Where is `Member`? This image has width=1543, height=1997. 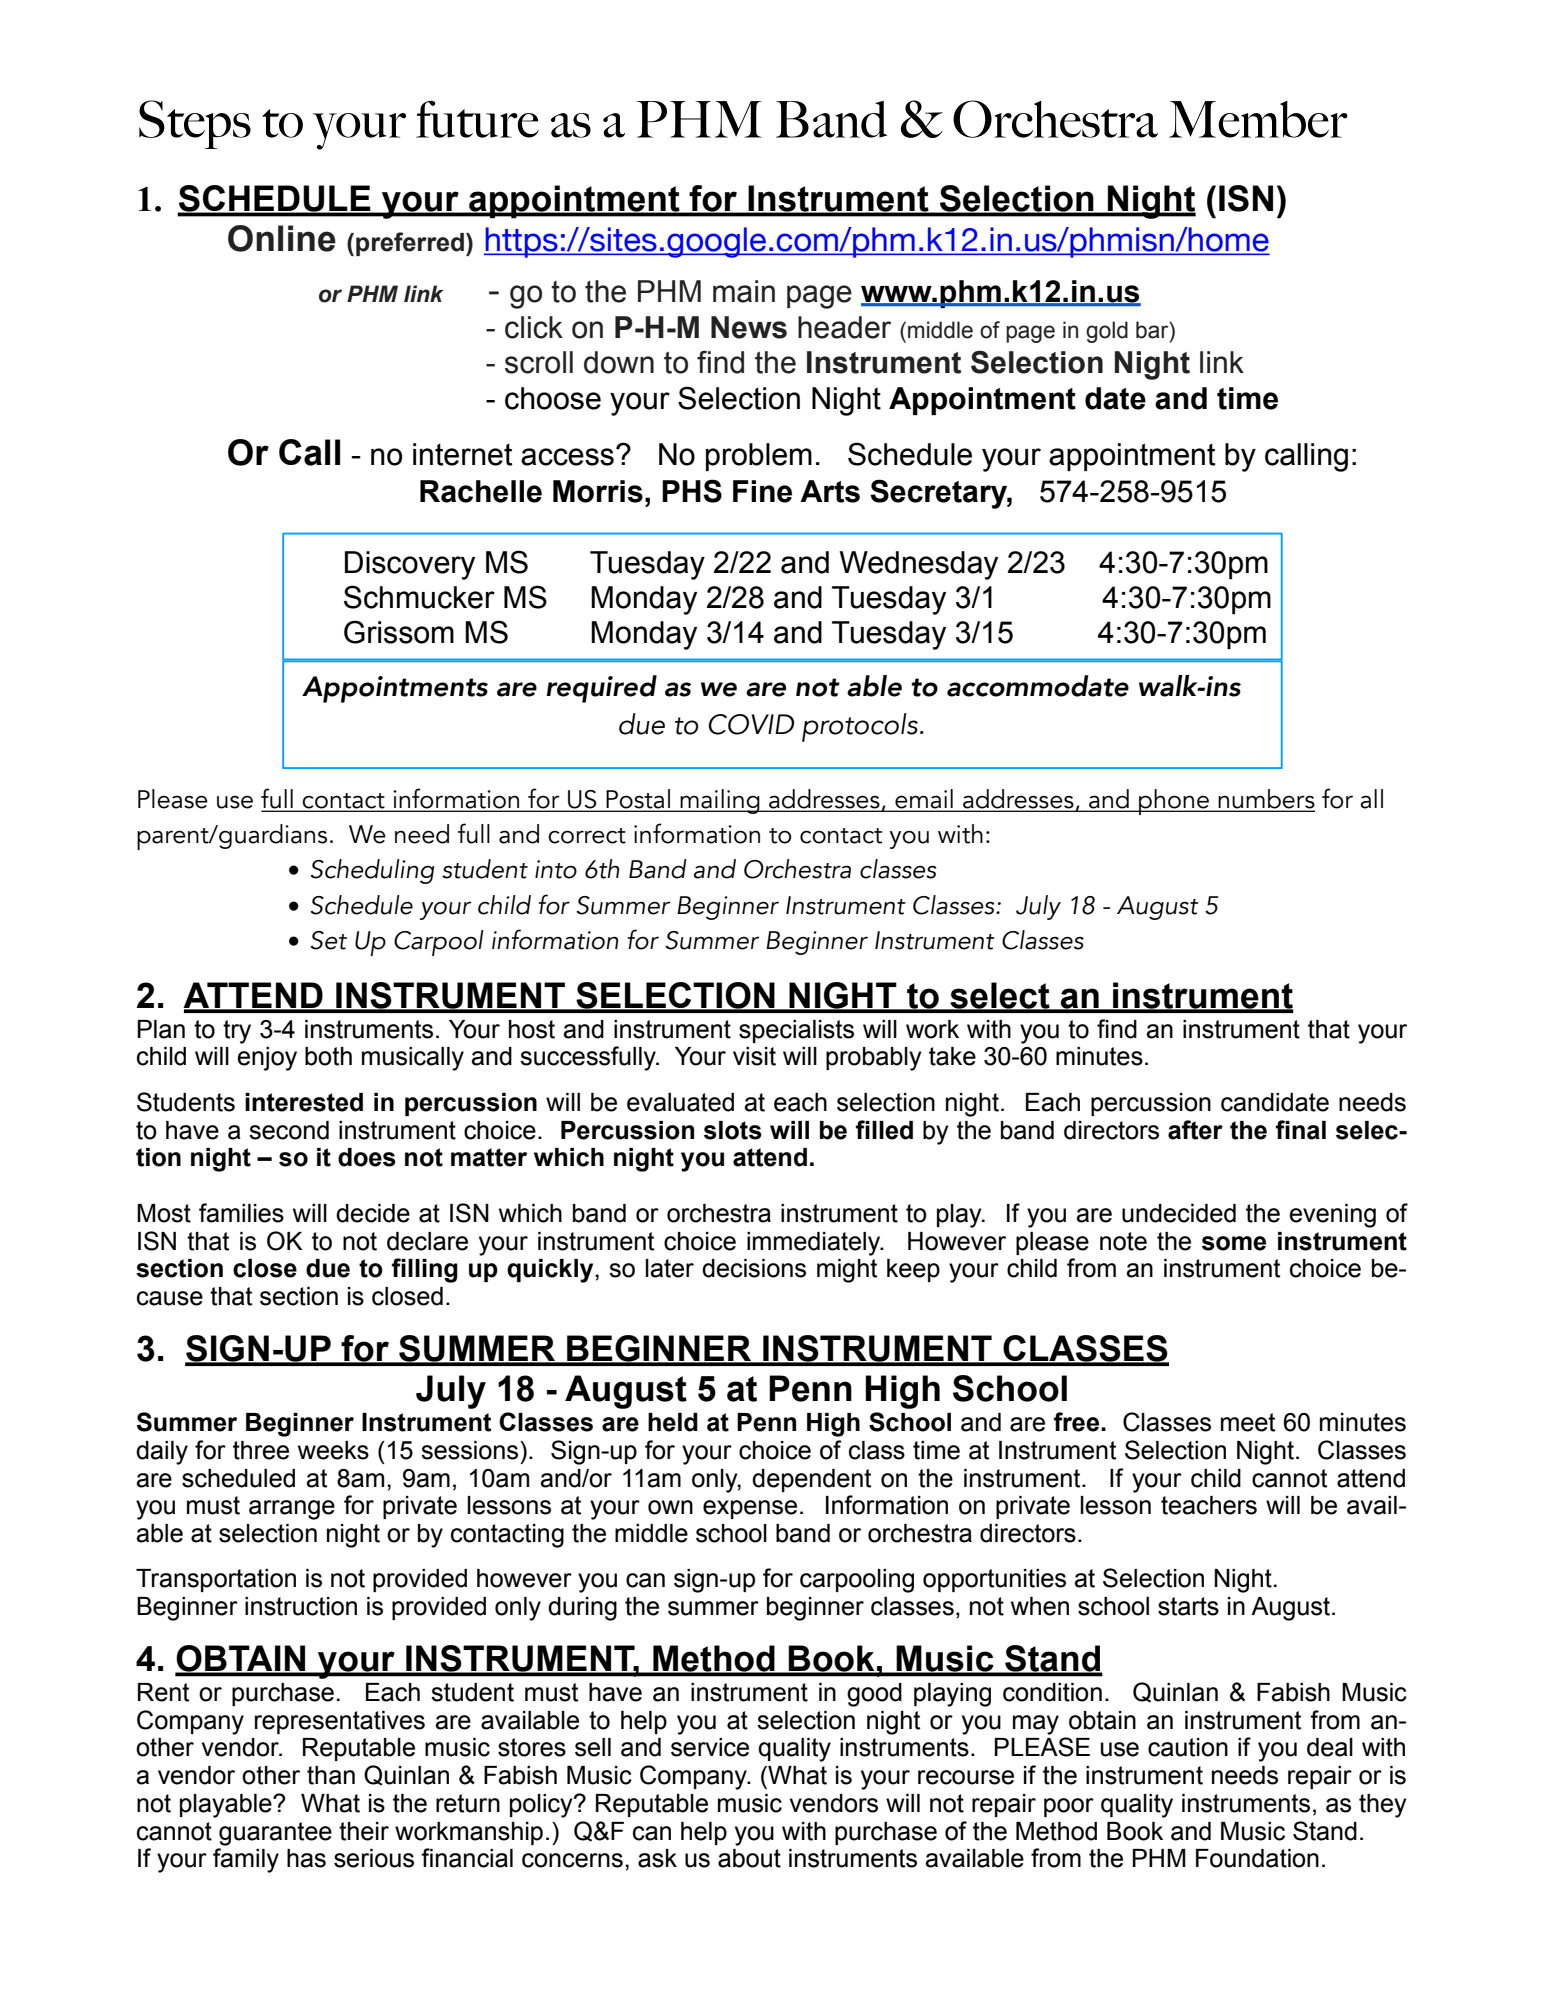 Member is located at coordinates (1258, 119).
